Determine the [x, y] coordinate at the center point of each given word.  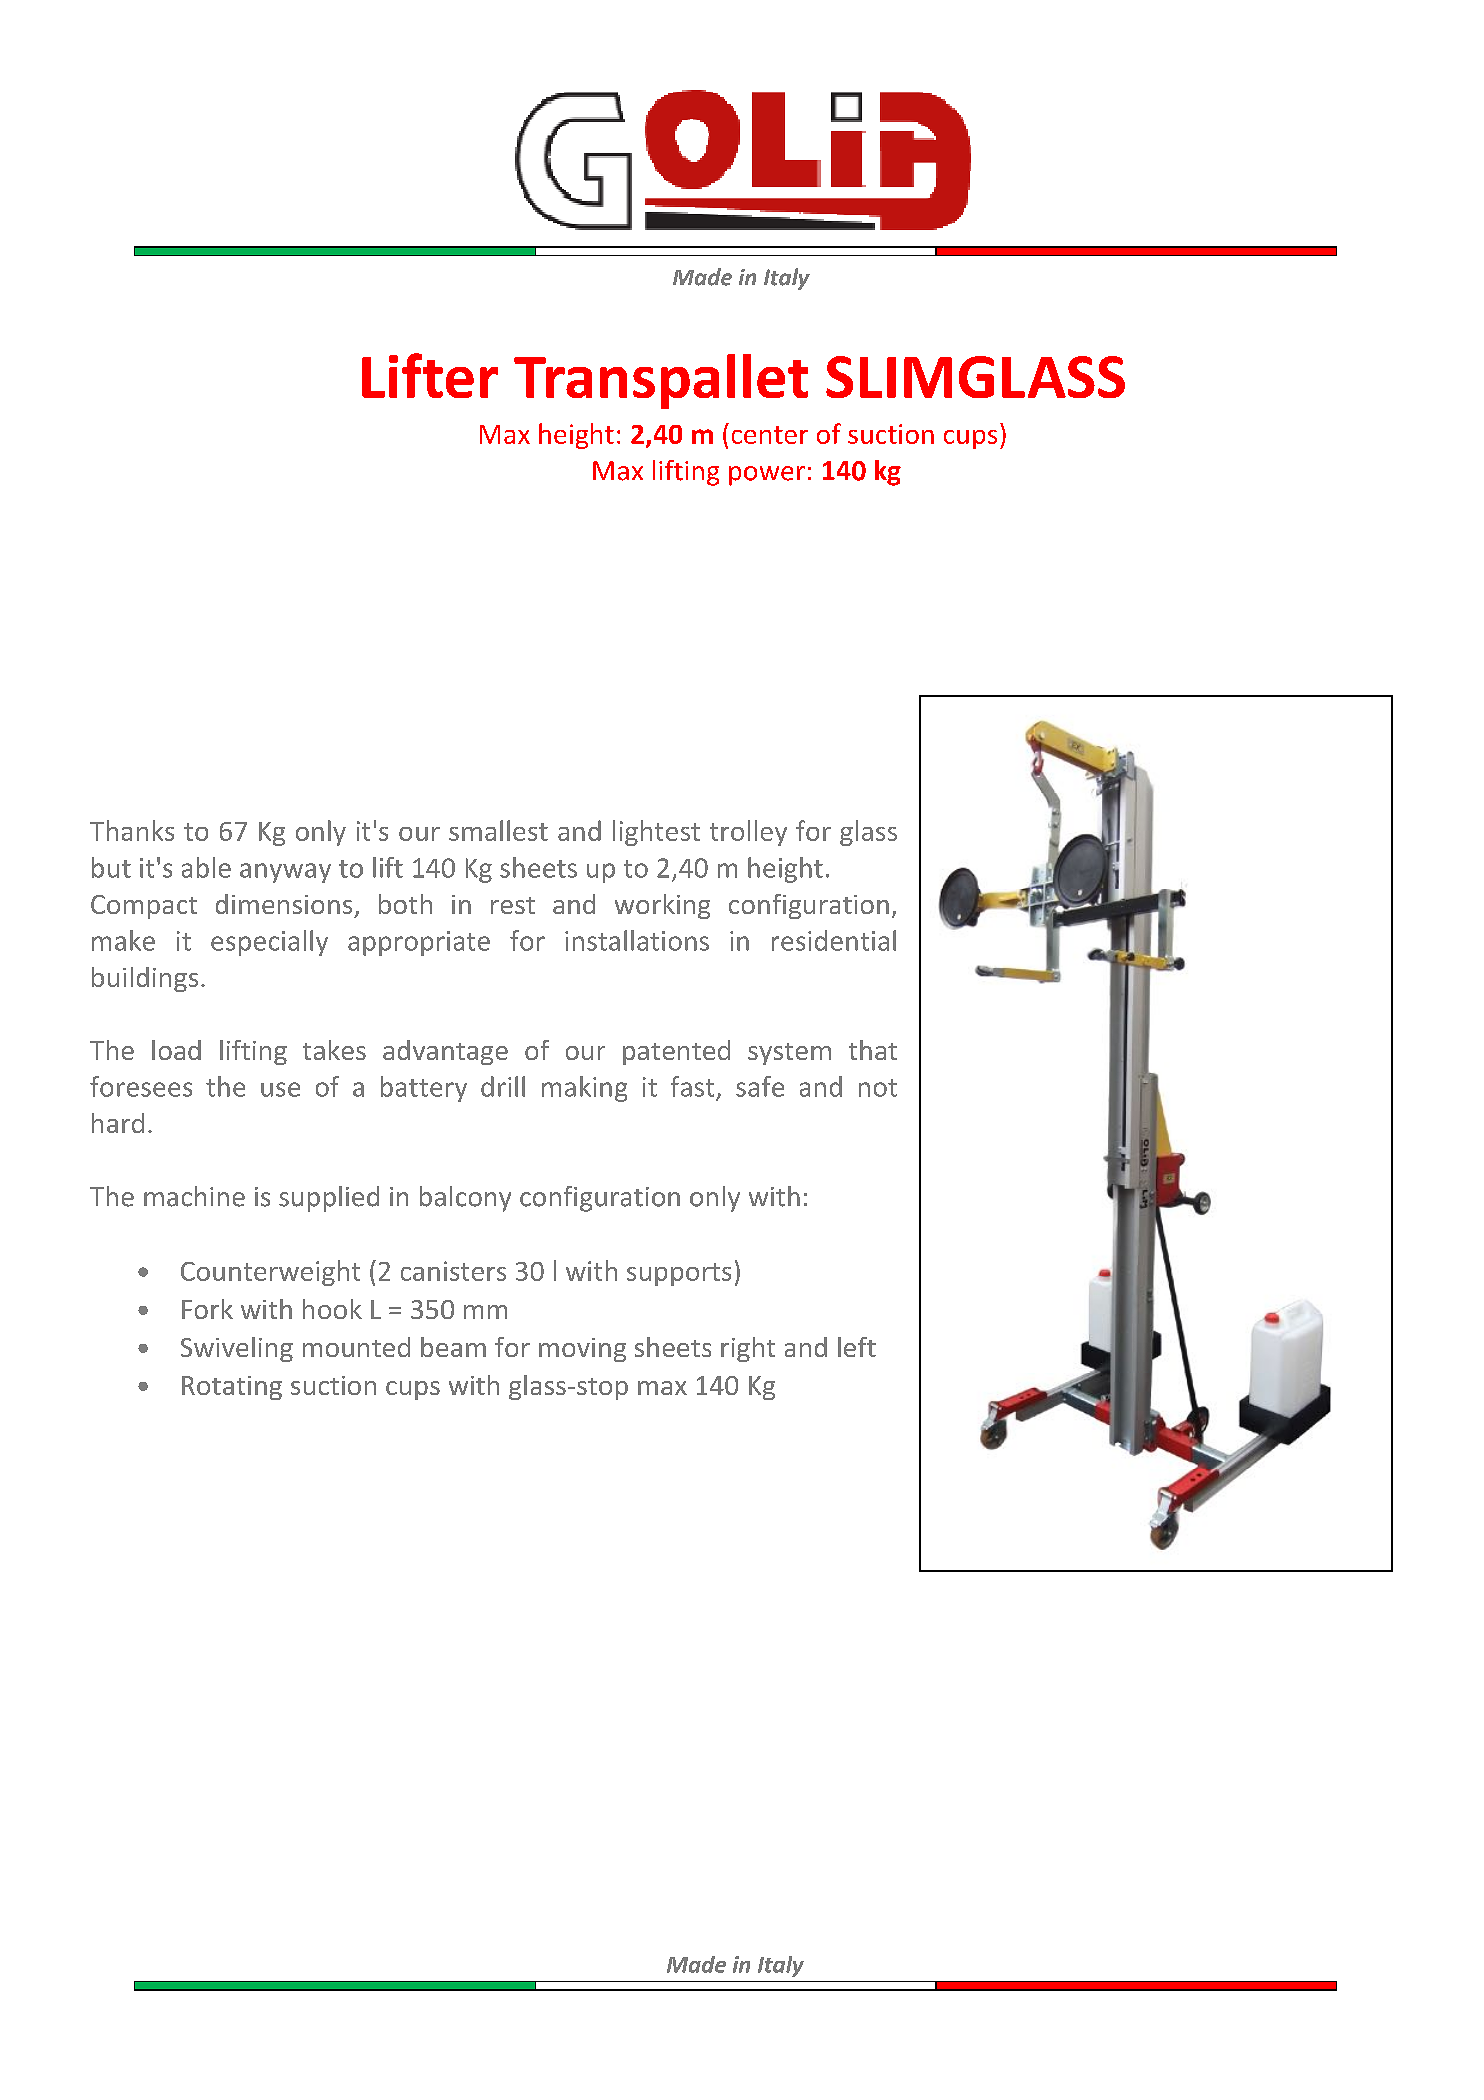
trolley [748, 833]
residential [834, 940]
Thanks [132, 830]
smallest [498, 830]
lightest [656, 833]
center [770, 435]
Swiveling [237, 1349]
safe [760, 1086]
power [767, 476]
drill [503, 1086]
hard [118, 1123]
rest [513, 905]
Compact [144, 907]
